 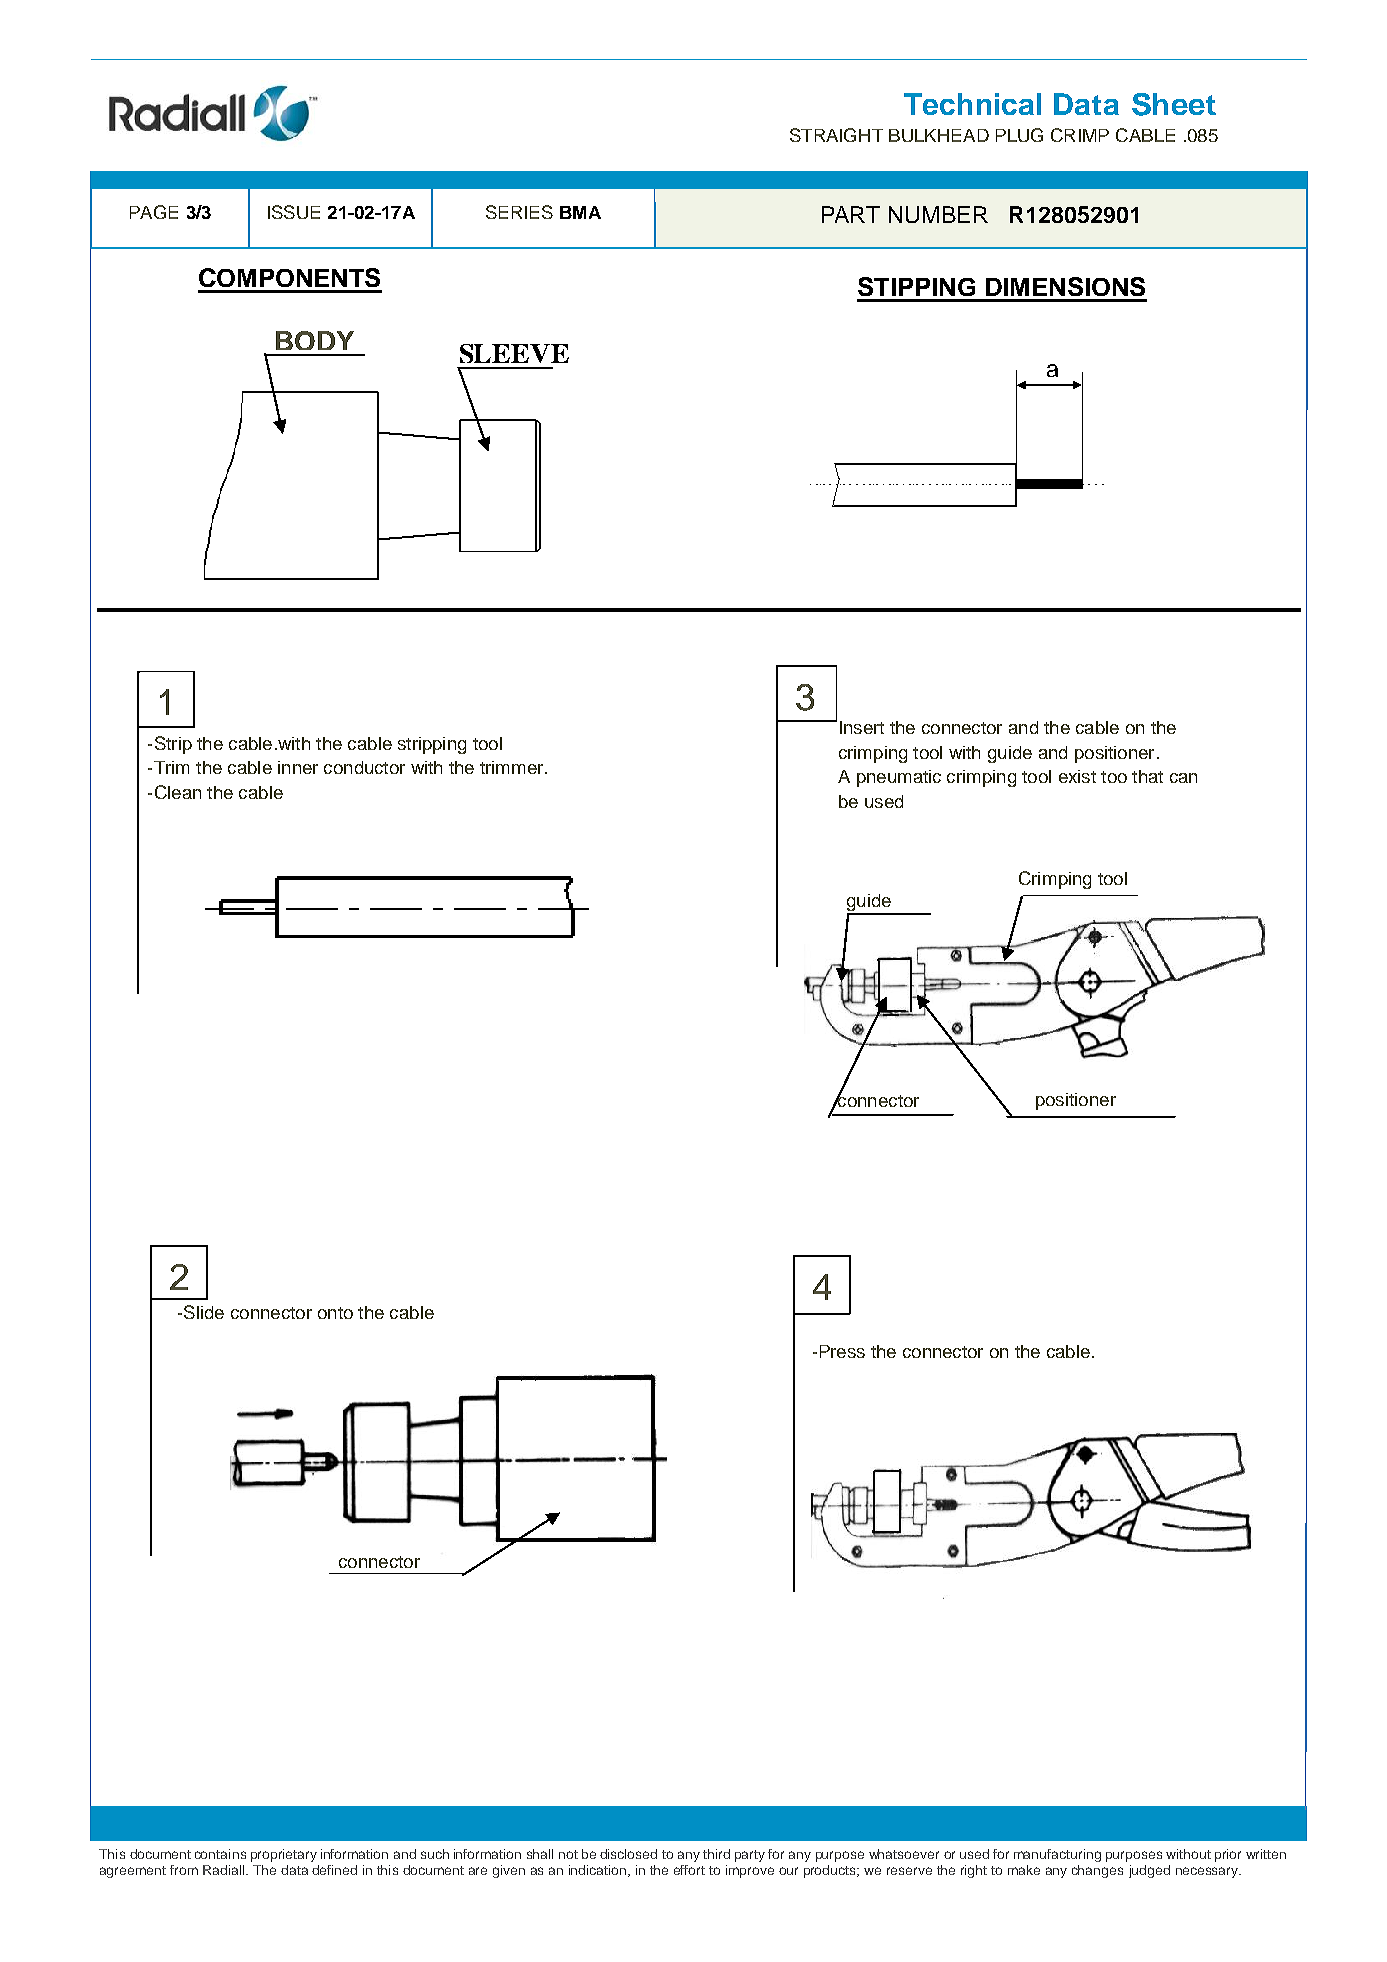 What do you see at coordinates (284, 1855) in the screenshot?
I see `proprietary` at bounding box center [284, 1855].
